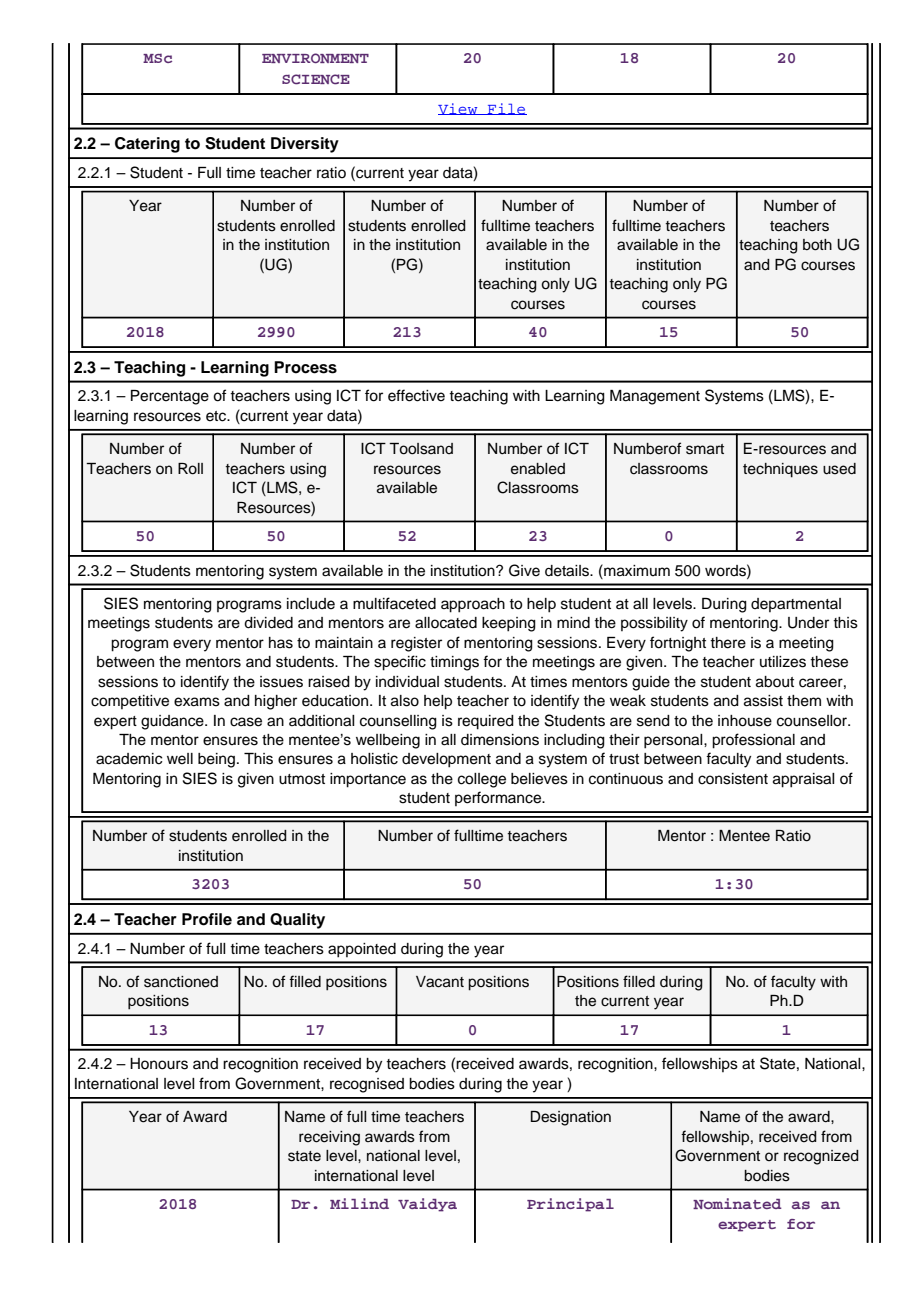 Image resolution: width=924 pixels, height=1308 pixels. Describe the element at coordinates (329, 1138) in the screenshot. I see `receiving` at that location.
